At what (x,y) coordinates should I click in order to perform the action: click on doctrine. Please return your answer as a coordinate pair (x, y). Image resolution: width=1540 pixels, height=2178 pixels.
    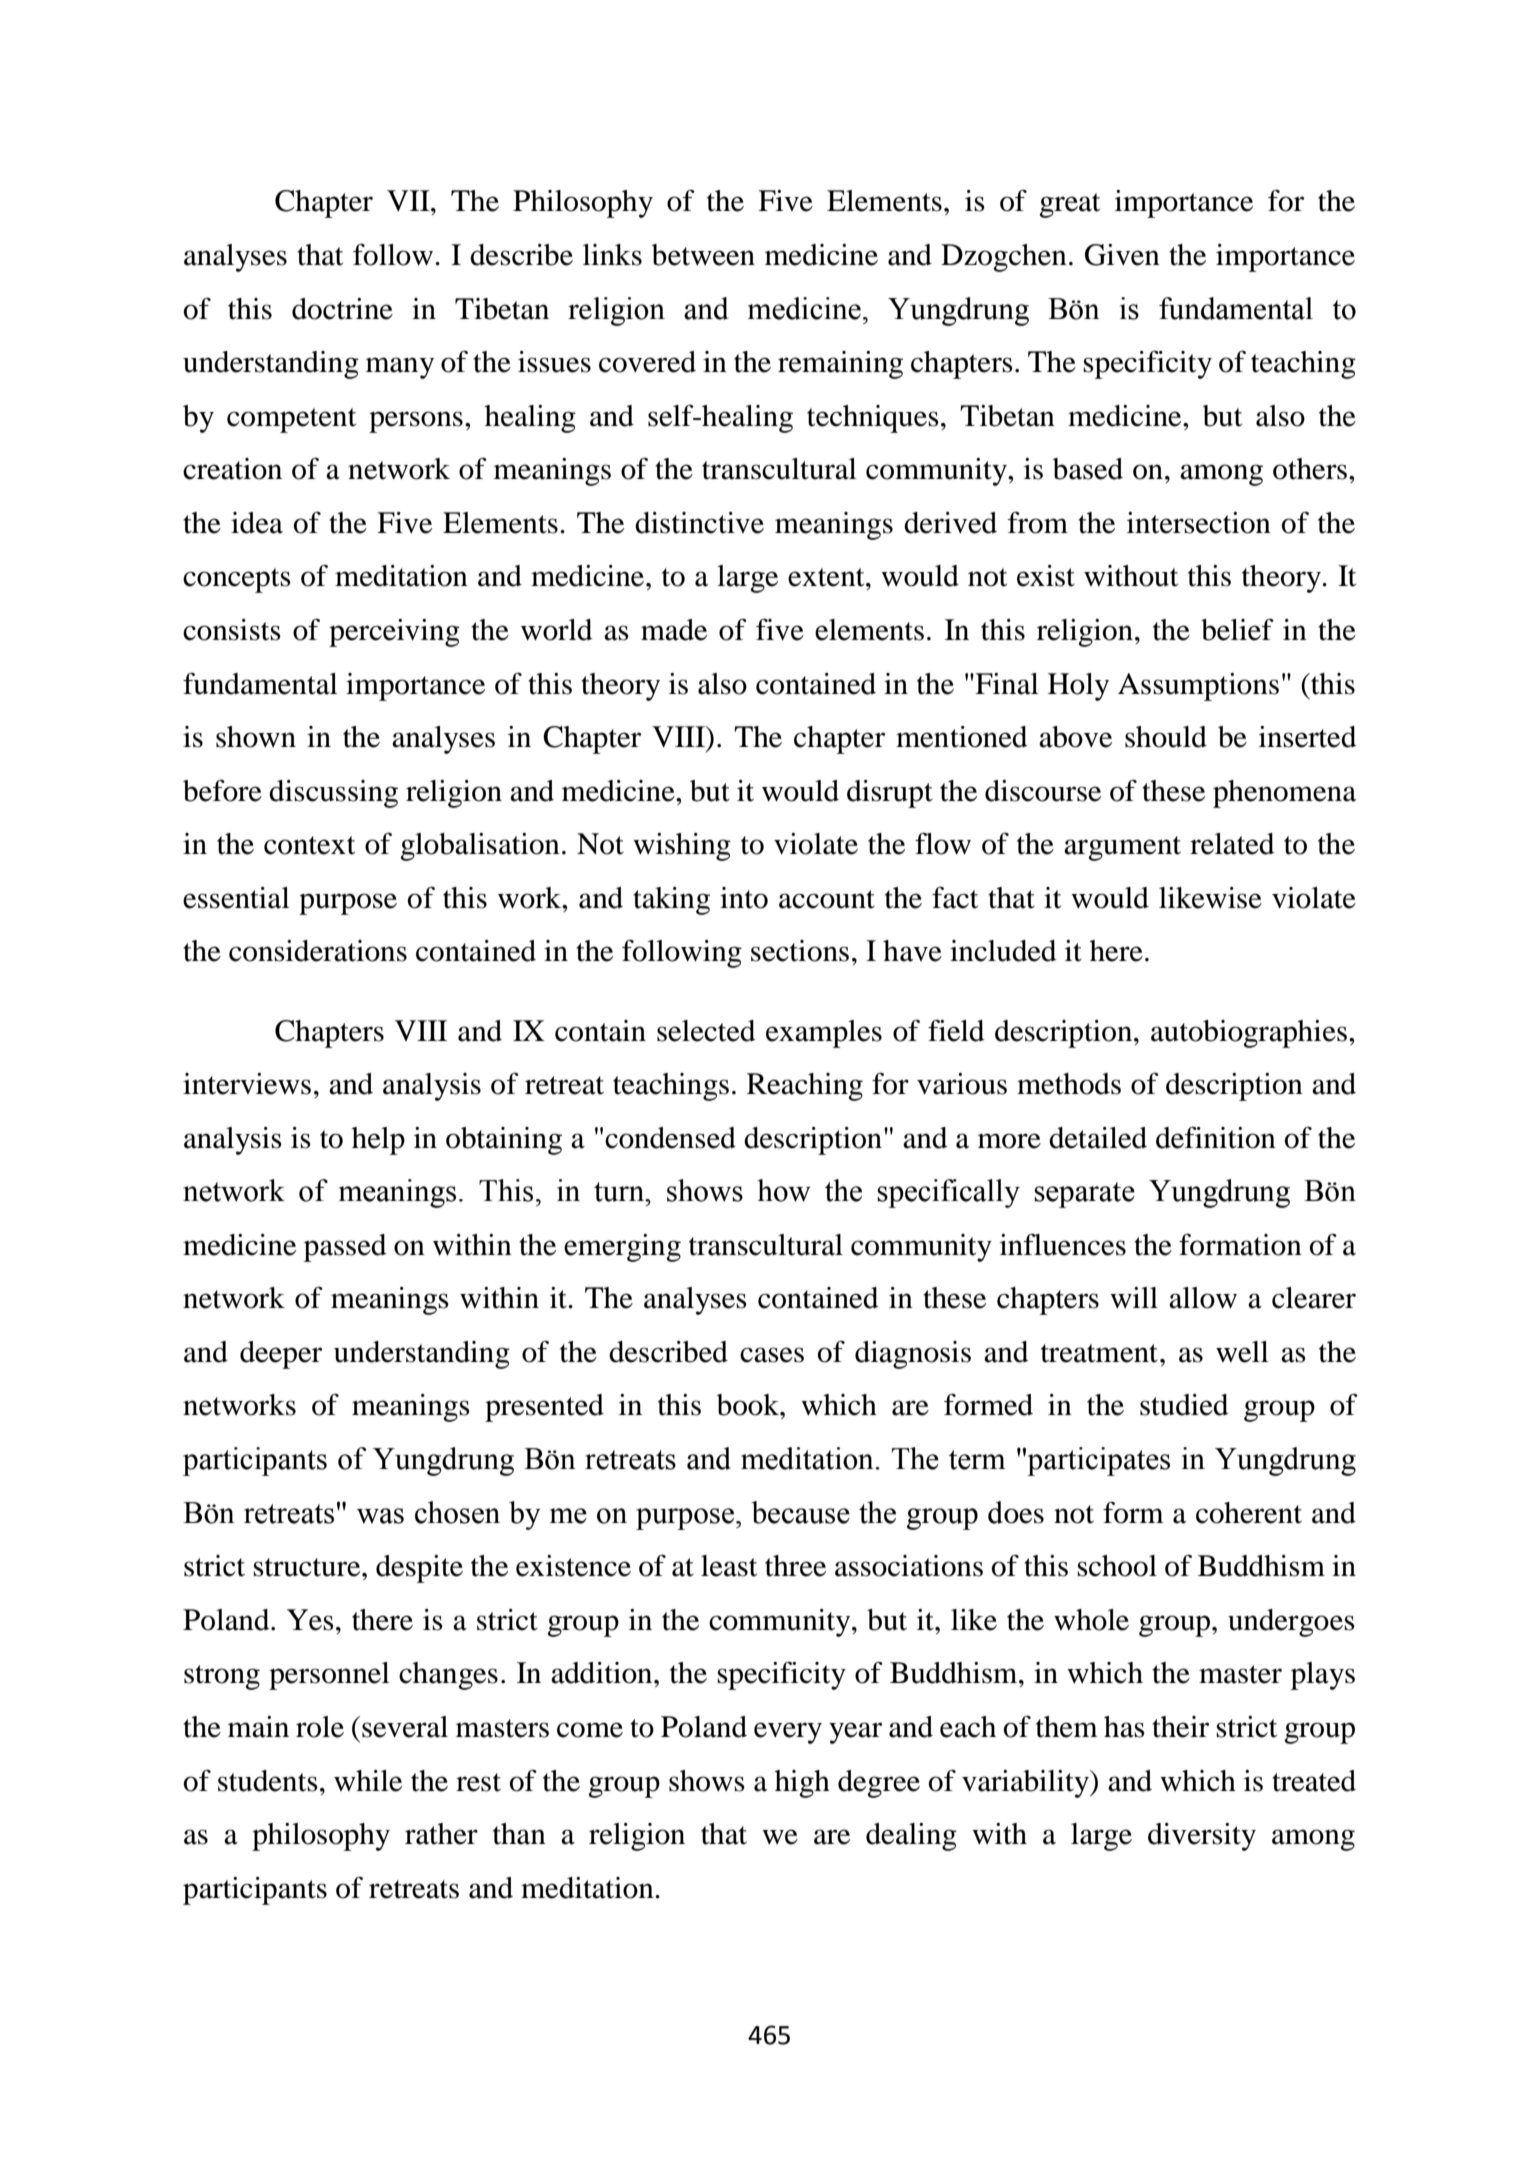
    Looking at the image, I should click on (342, 309).
